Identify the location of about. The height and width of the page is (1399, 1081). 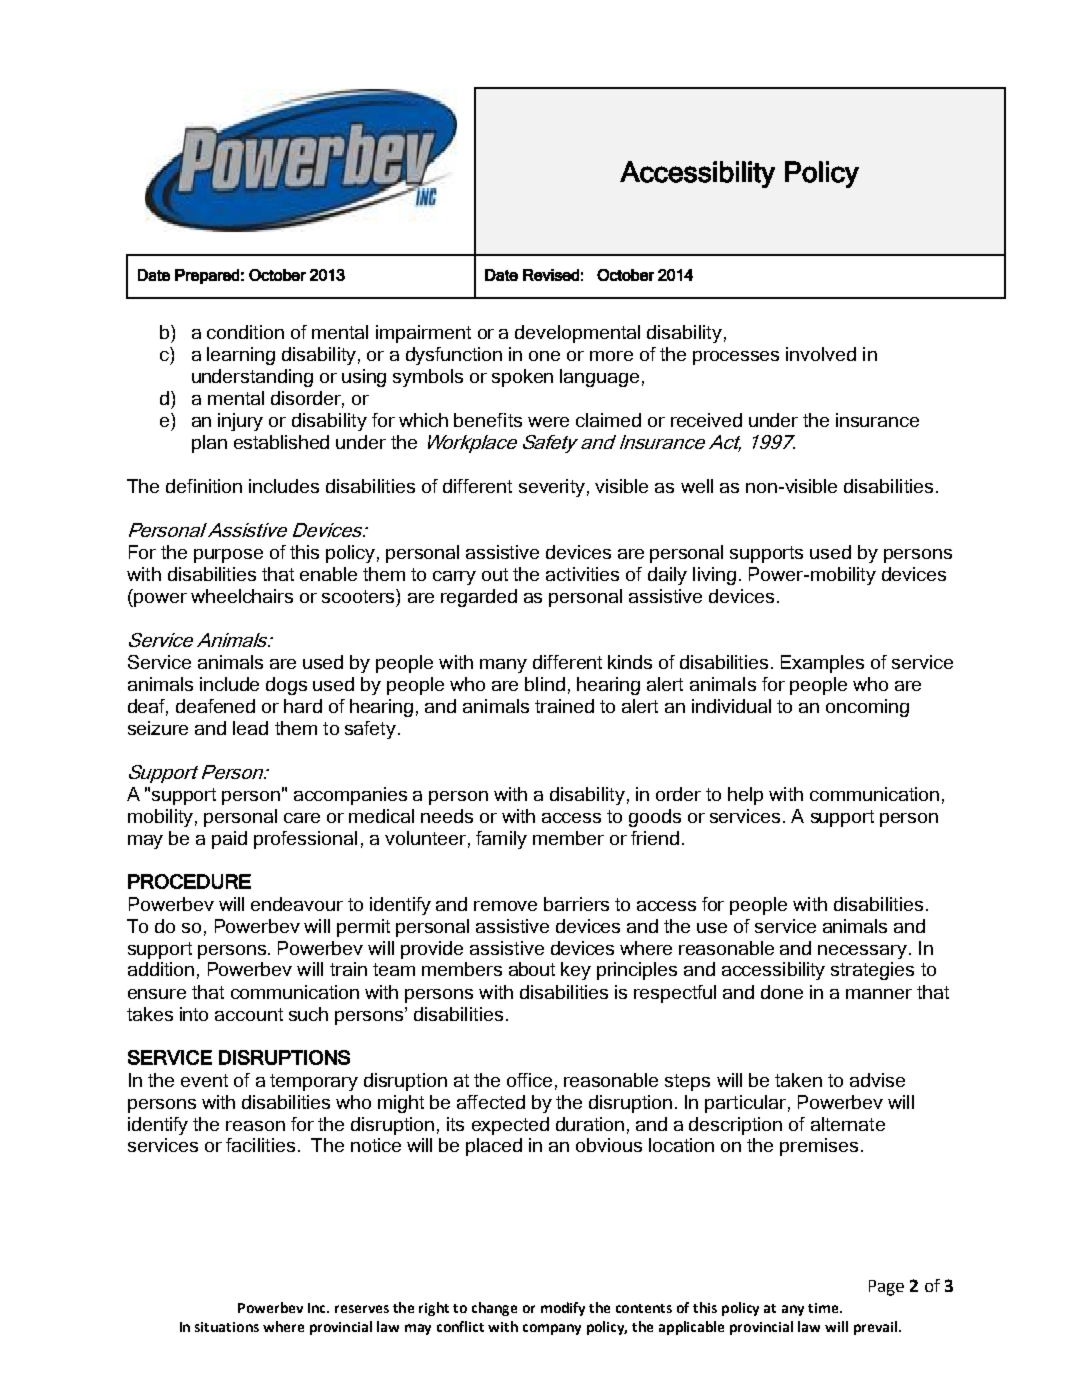
(532, 969).
